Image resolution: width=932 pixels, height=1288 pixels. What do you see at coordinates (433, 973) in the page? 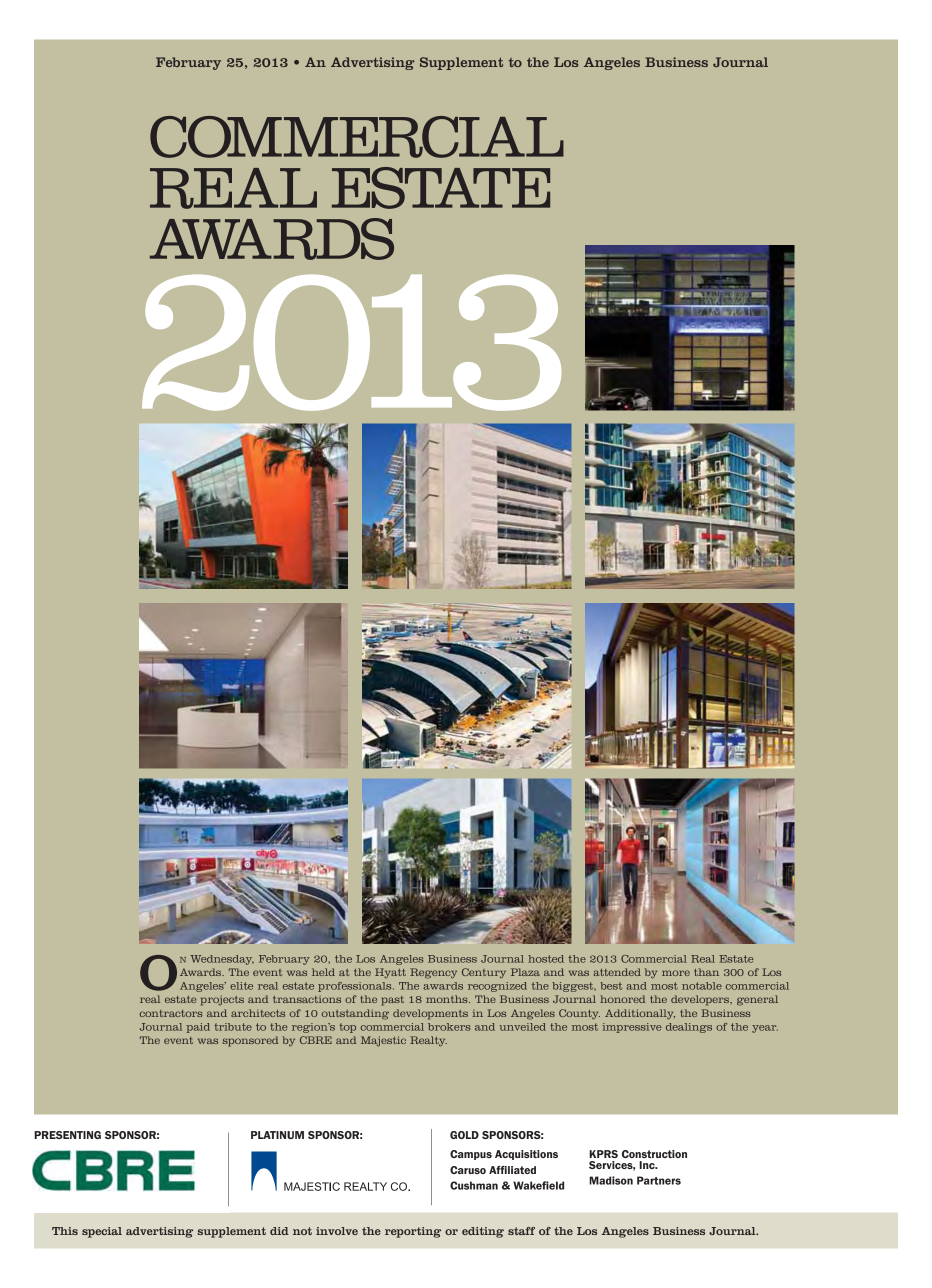
I see `Regency` at bounding box center [433, 973].
